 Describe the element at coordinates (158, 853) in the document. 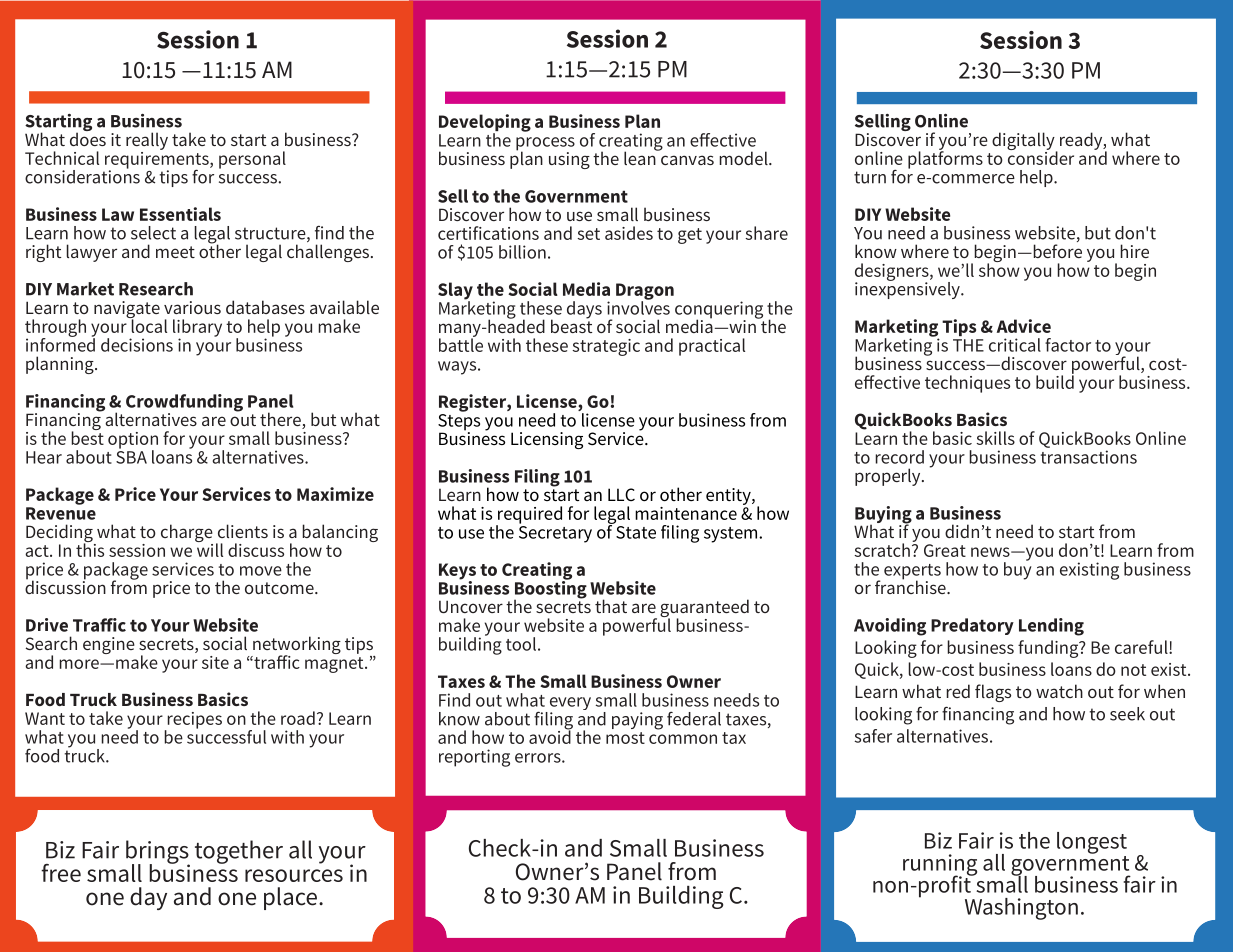

I see `brings` at that location.
